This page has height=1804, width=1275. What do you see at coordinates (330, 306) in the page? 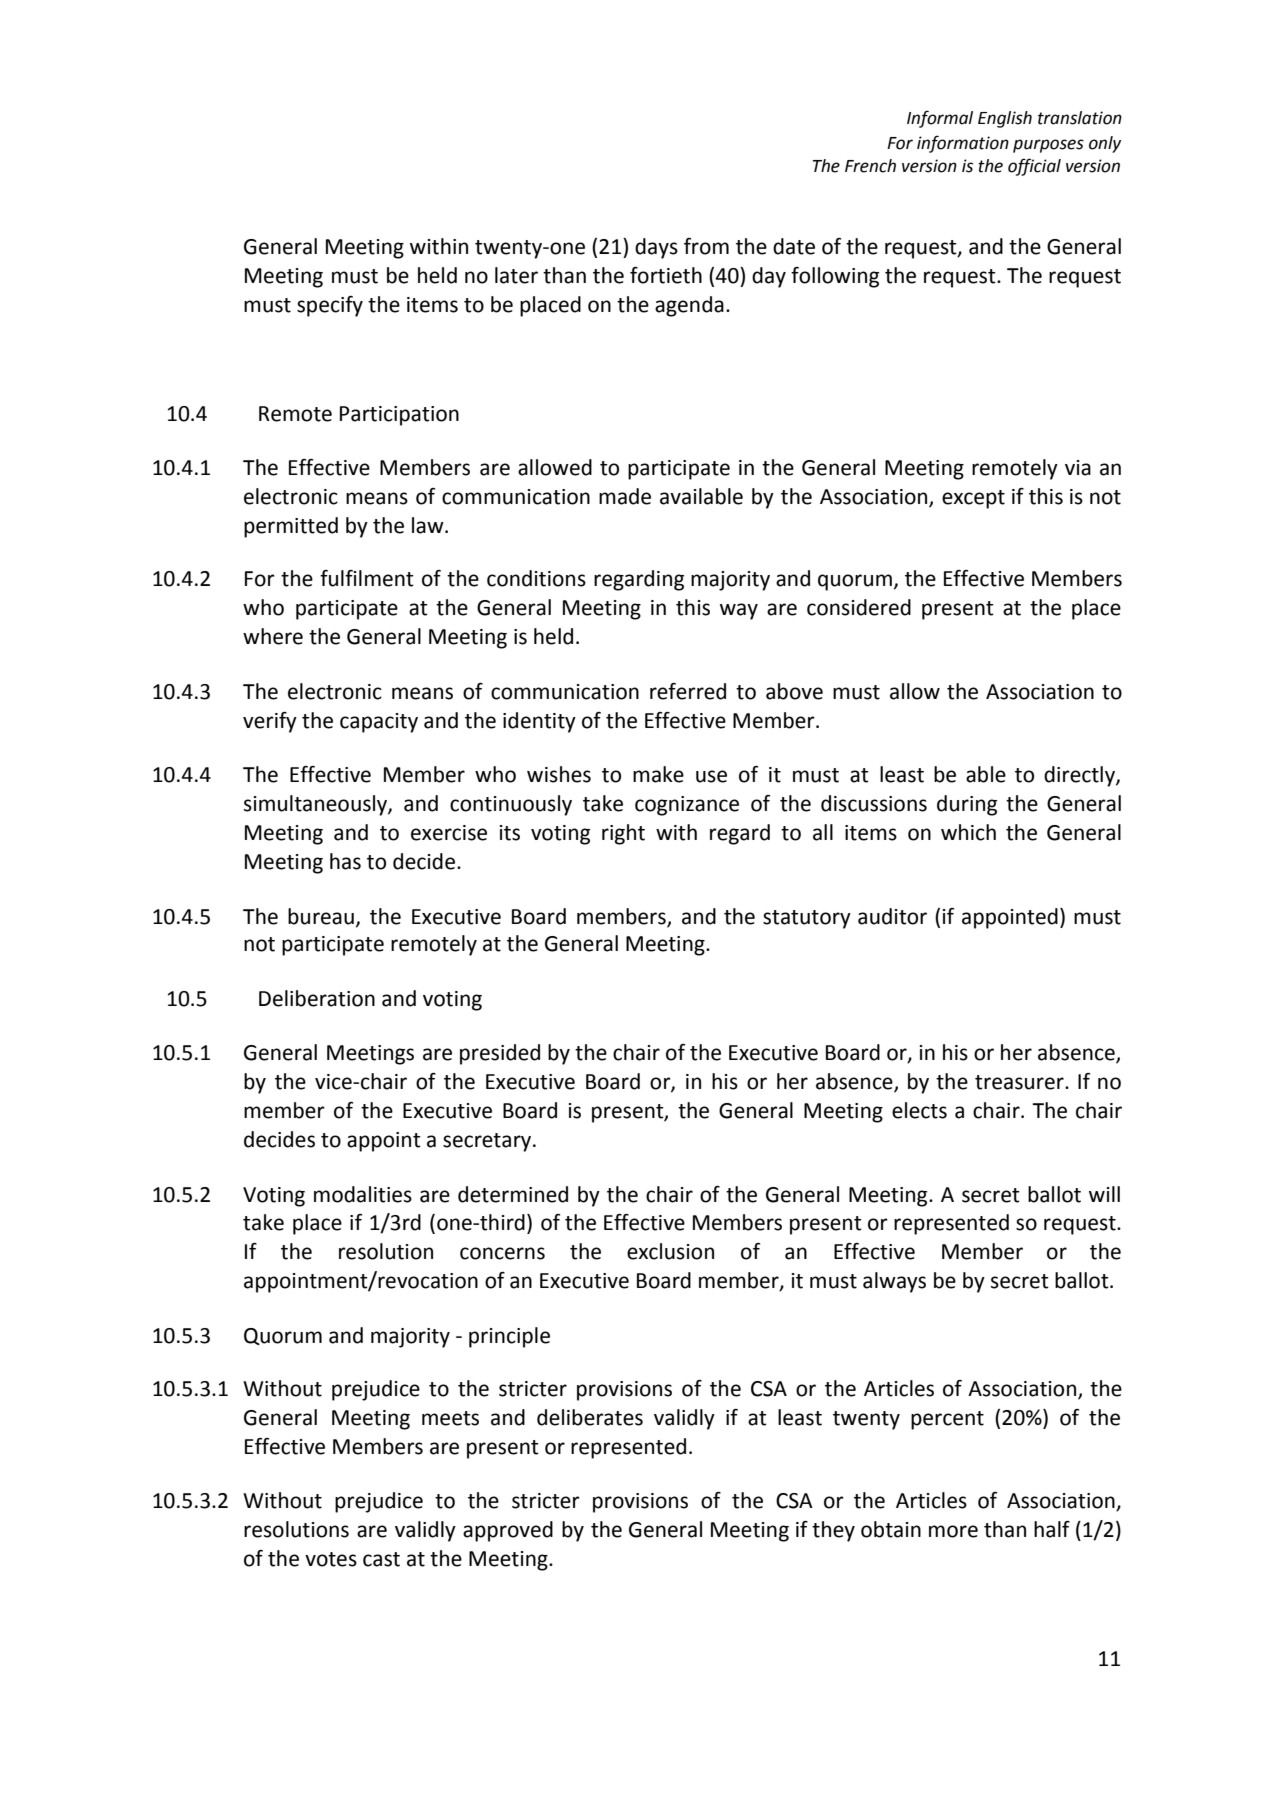
I see `specify` at bounding box center [330, 306].
